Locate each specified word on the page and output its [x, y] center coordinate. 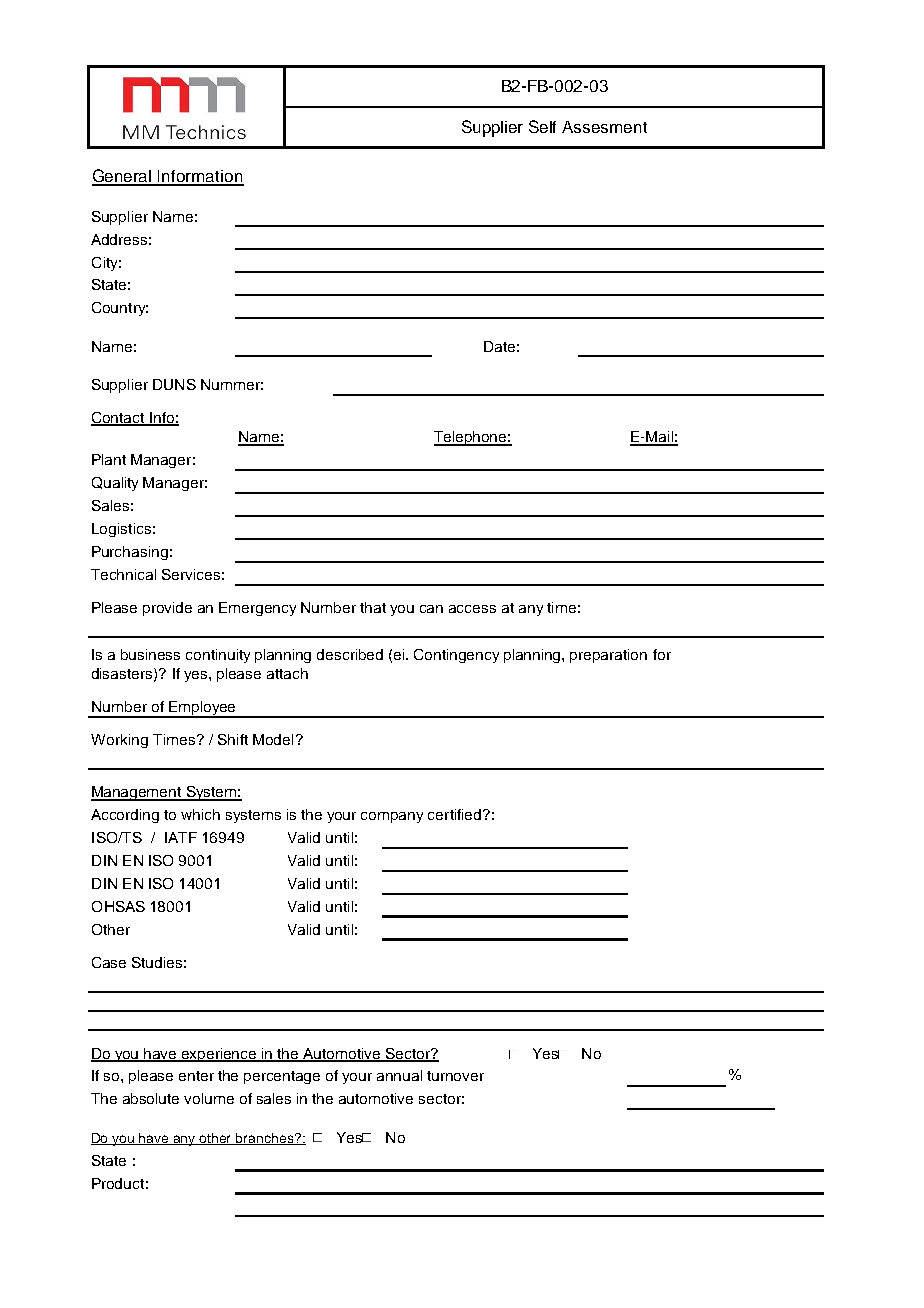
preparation [608, 656]
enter [196, 1076]
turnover [455, 1076]
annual [399, 1075]
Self [542, 126]
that [373, 607]
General [123, 177]
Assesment [604, 127]
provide [167, 609]
